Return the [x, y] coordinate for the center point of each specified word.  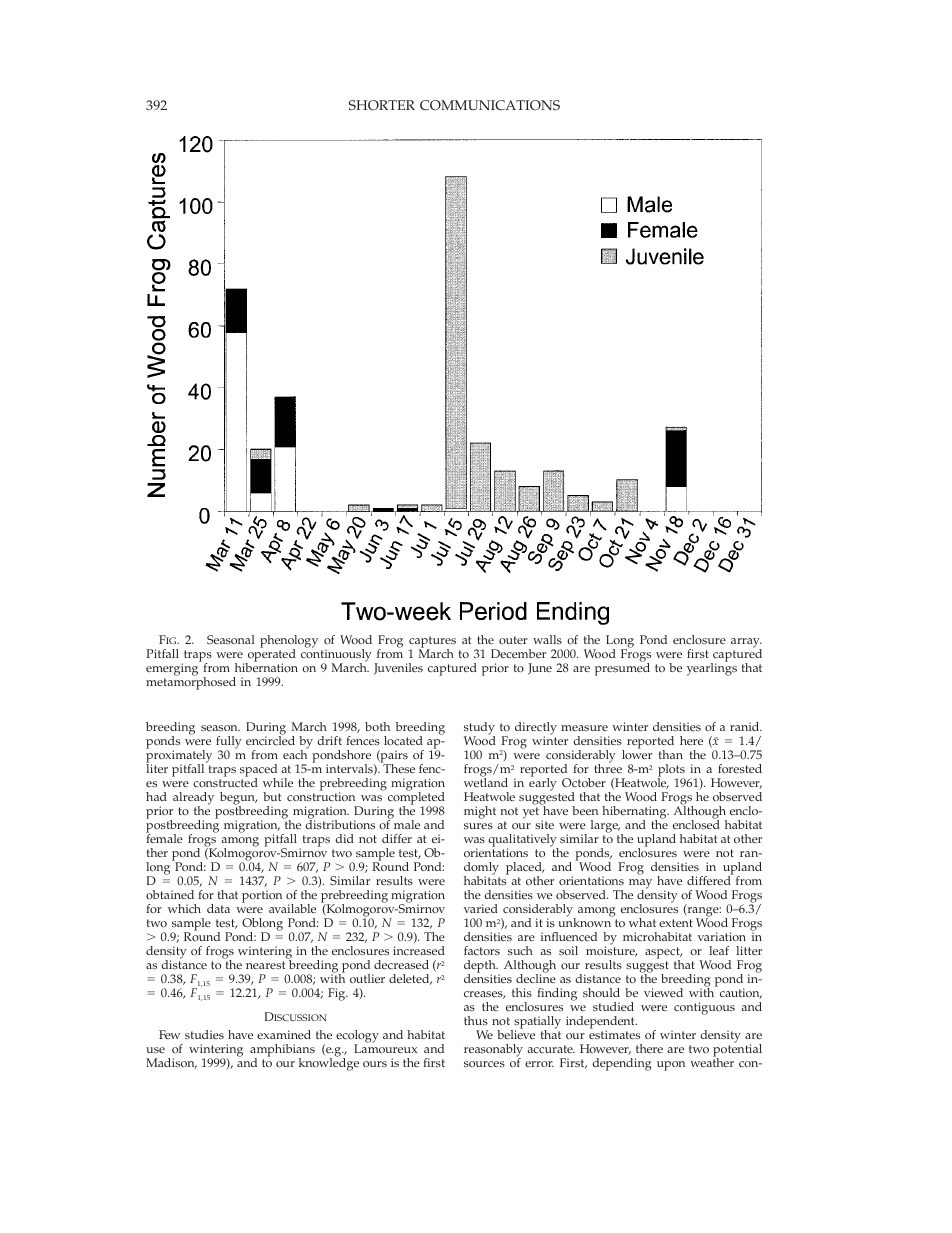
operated [270, 655]
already [193, 800]
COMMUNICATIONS [490, 105]
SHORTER [382, 105]
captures [432, 643]
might [480, 812]
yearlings [712, 668]
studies [204, 1034]
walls [547, 639]
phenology [289, 643]
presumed [622, 668]
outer [513, 640]
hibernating [635, 814]
